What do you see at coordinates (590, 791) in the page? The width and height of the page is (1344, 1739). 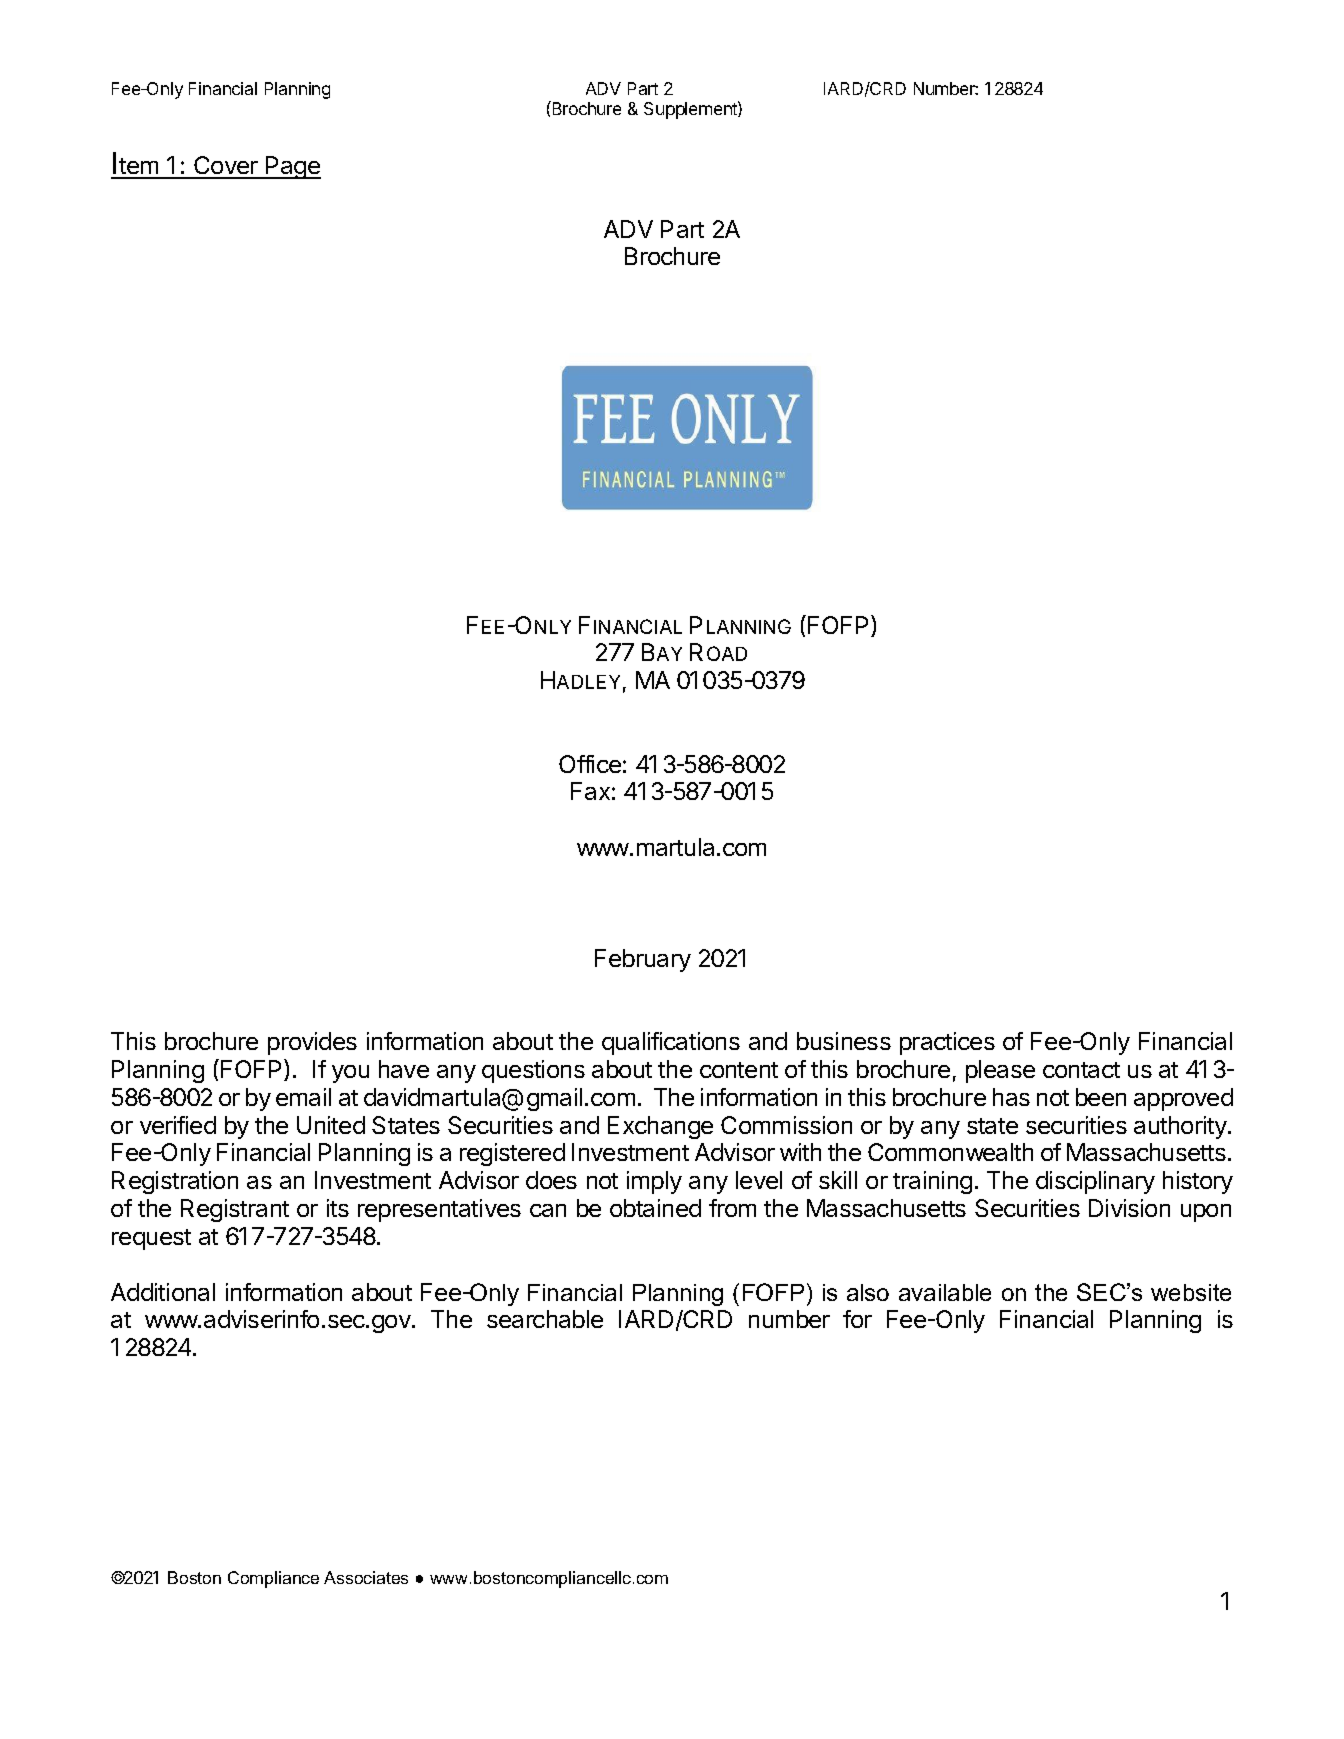 I see `Fax` at bounding box center [590, 791].
